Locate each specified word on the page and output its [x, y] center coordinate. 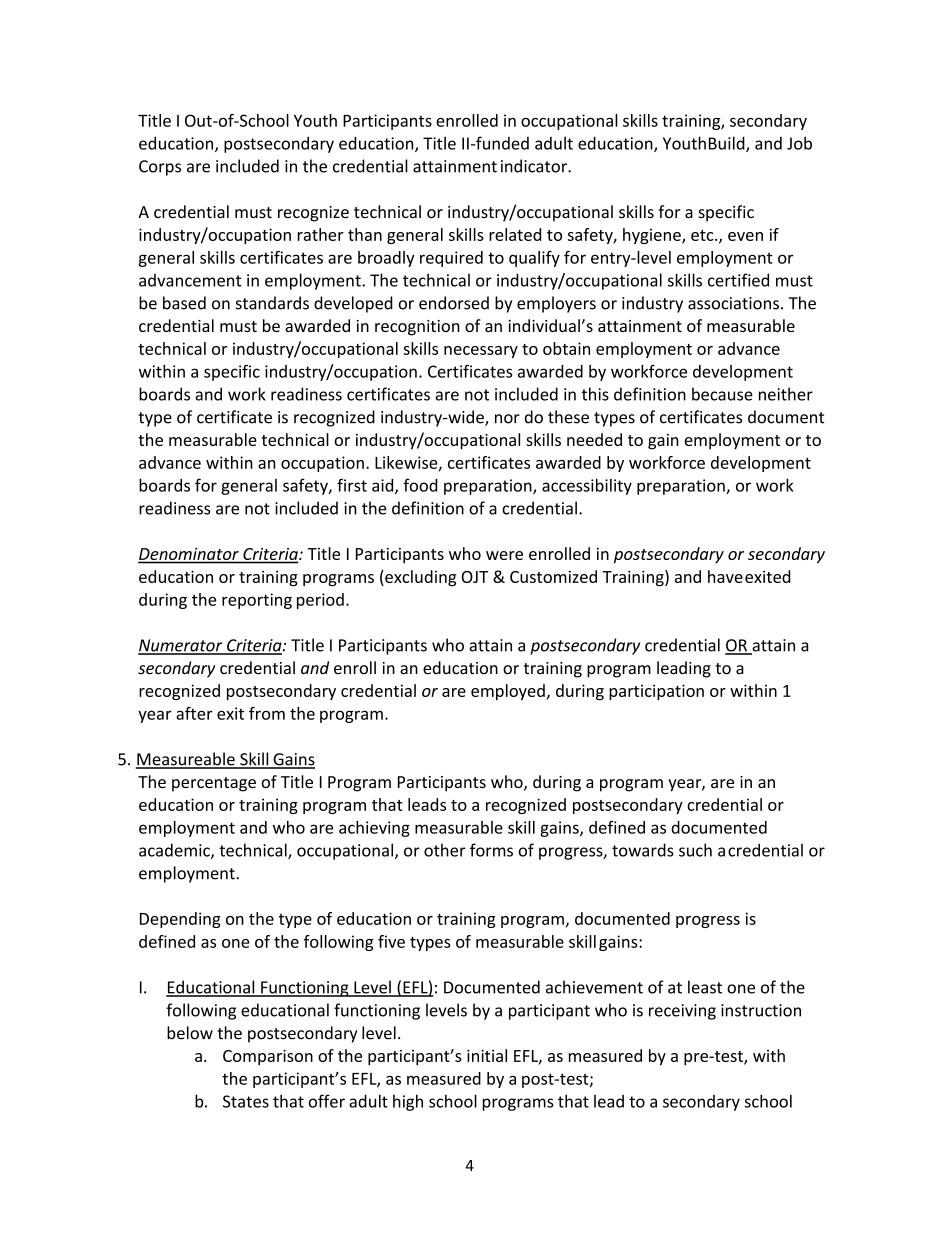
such [695, 850]
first [352, 485]
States [246, 1101]
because [722, 394]
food [420, 485]
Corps [160, 168]
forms [491, 850]
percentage [214, 784]
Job [799, 143]
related [515, 234]
